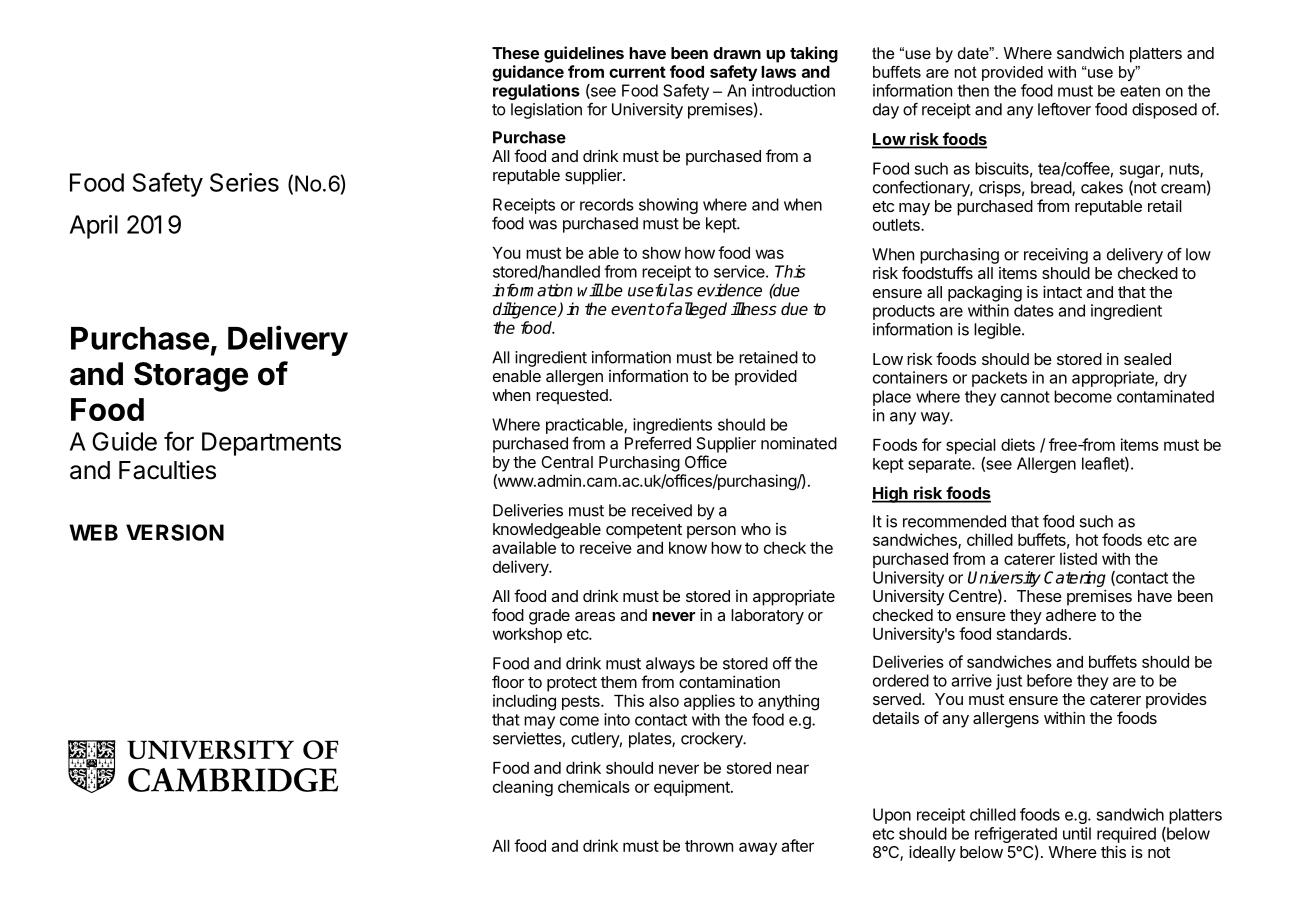 Image resolution: width=1308 pixels, height=924 pixels. I want to click on cleaning, so click(523, 788).
